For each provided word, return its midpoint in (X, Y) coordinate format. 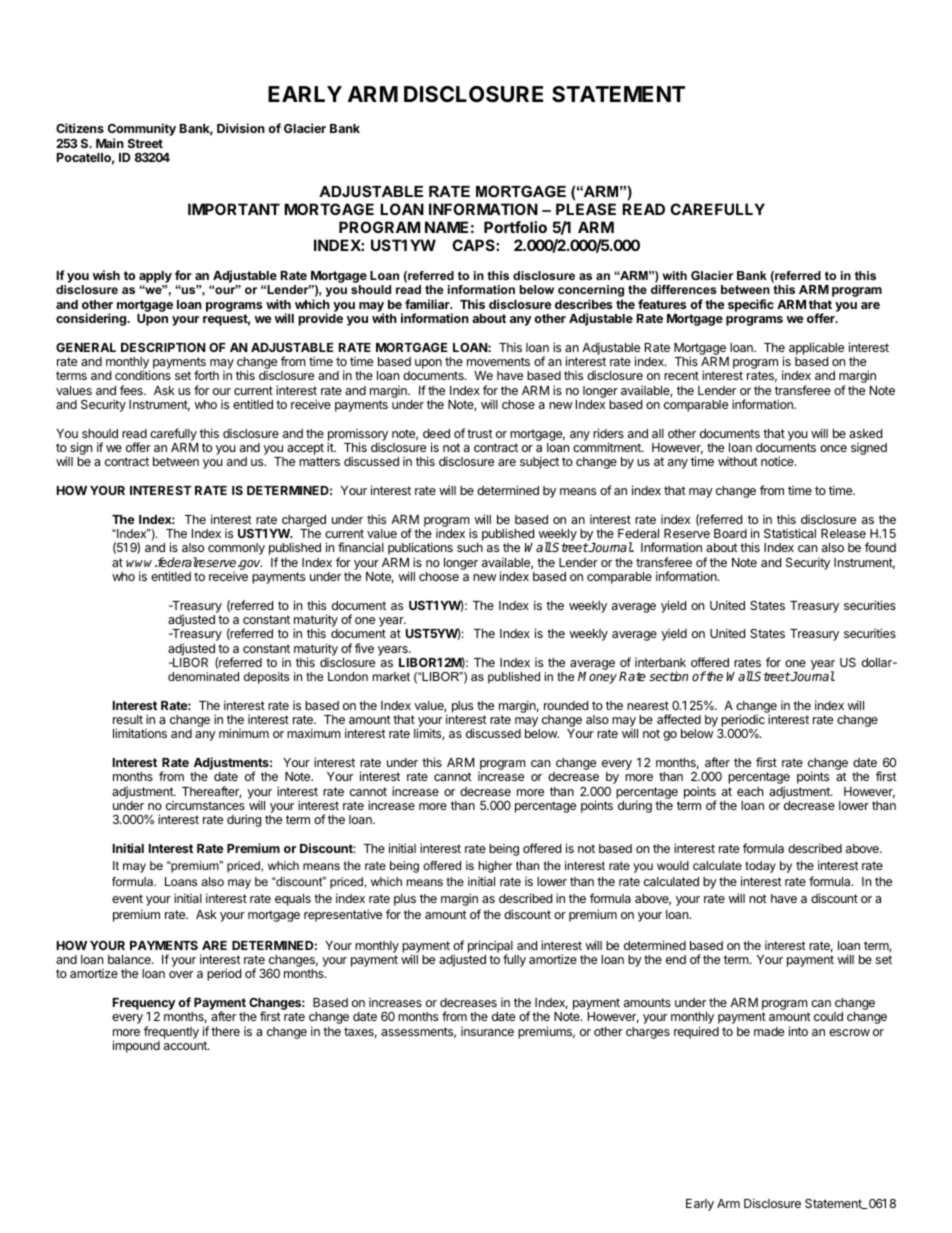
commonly (236, 549)
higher (495, 867)
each (750, 791)
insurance (487, 1031)
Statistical (790, 533)
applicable (816, 348)
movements (498, 361)
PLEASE (586, 209)
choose (439, 576)
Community (142, 131)
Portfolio (515, 227)
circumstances (205, 805)
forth (206, 375)
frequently (171, 1032)
